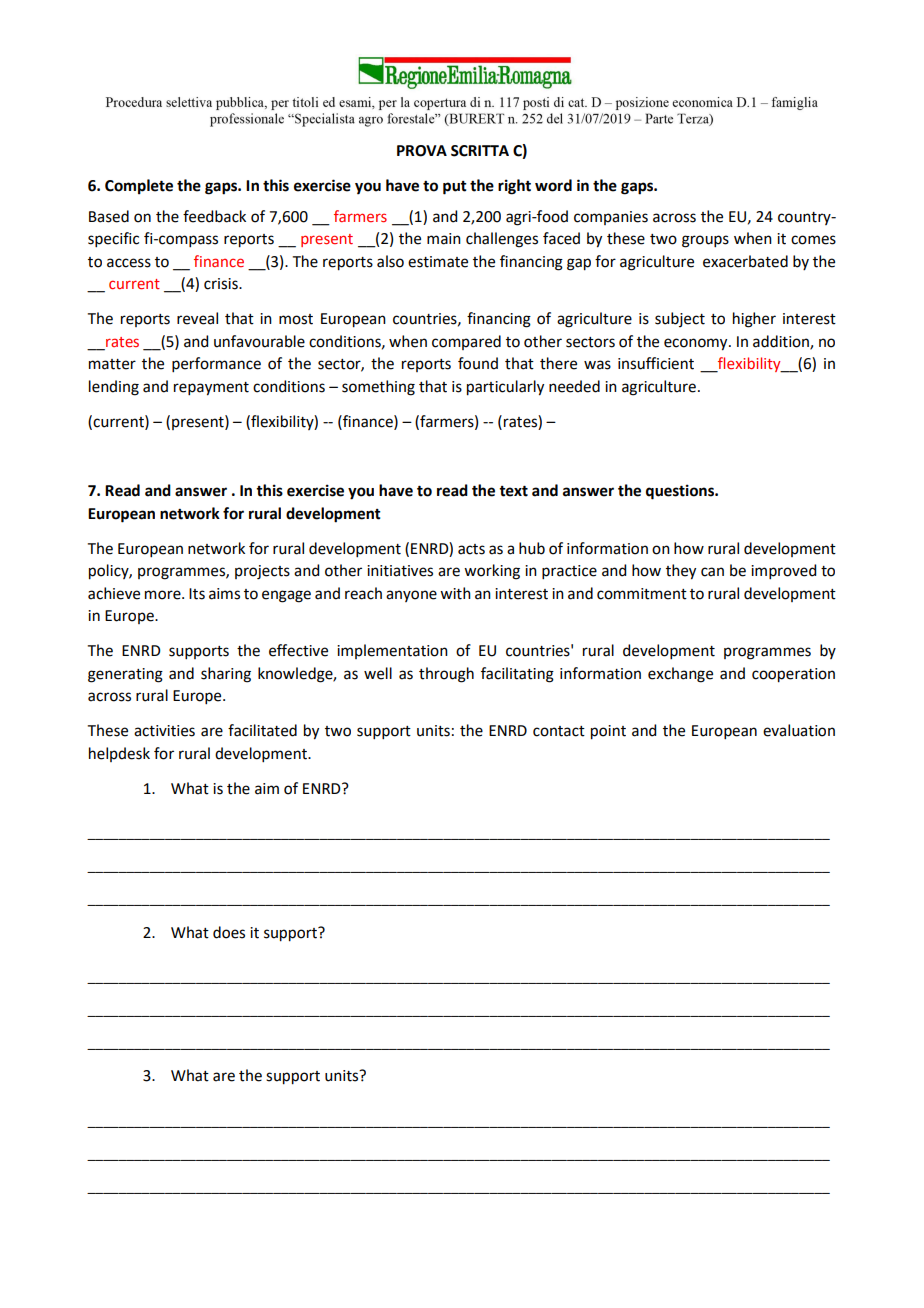  I want to click on put, so click(455, 188).
